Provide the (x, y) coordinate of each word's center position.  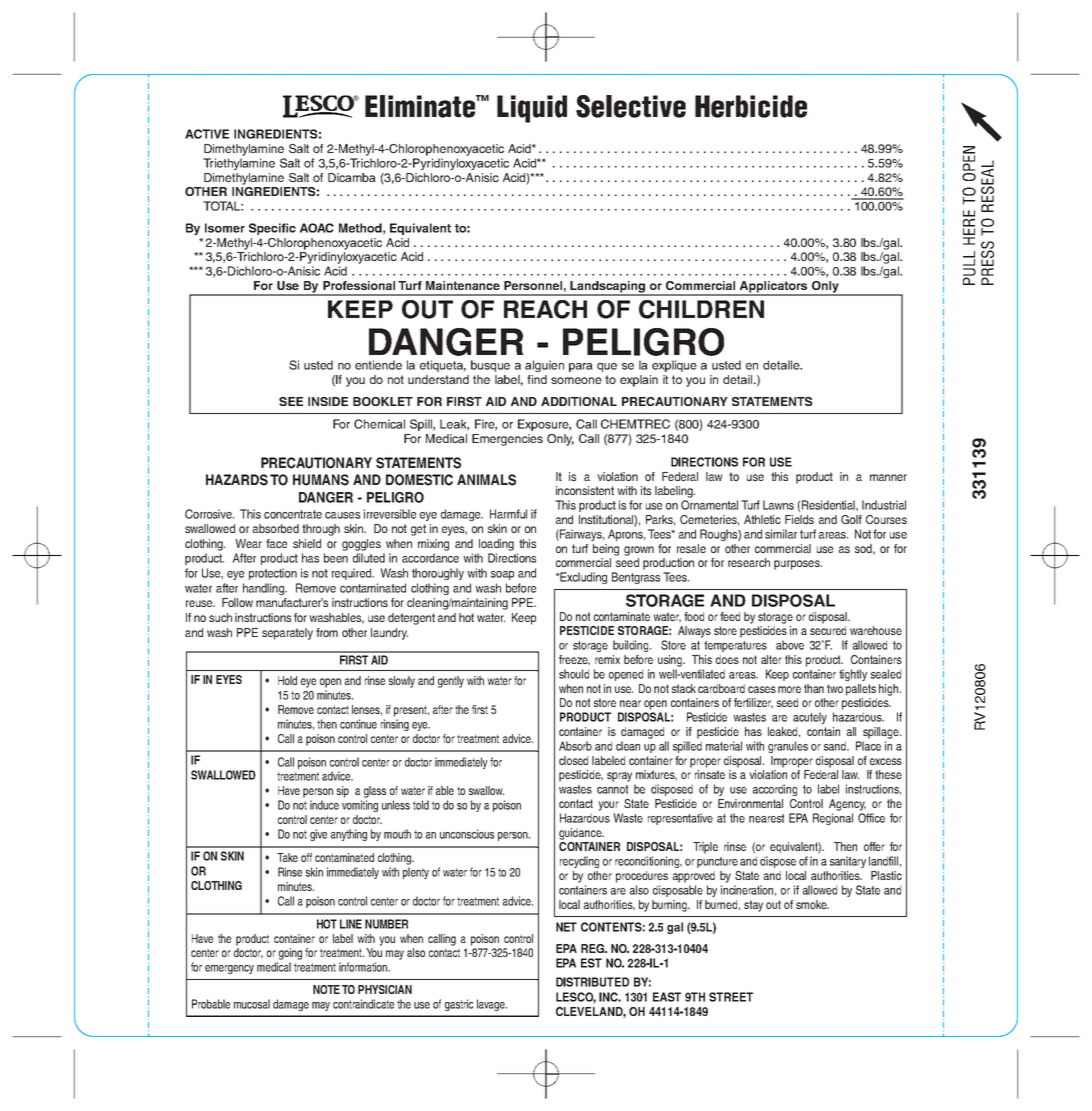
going (290, 954)
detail (737, 379)
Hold (287, 680)
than (814, 688)
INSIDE (328, 401)
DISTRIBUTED (592, 982)
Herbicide (751, 106)
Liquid (532, 109)
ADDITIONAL (579, 401)
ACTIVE (207, 134)
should (574, 674)
